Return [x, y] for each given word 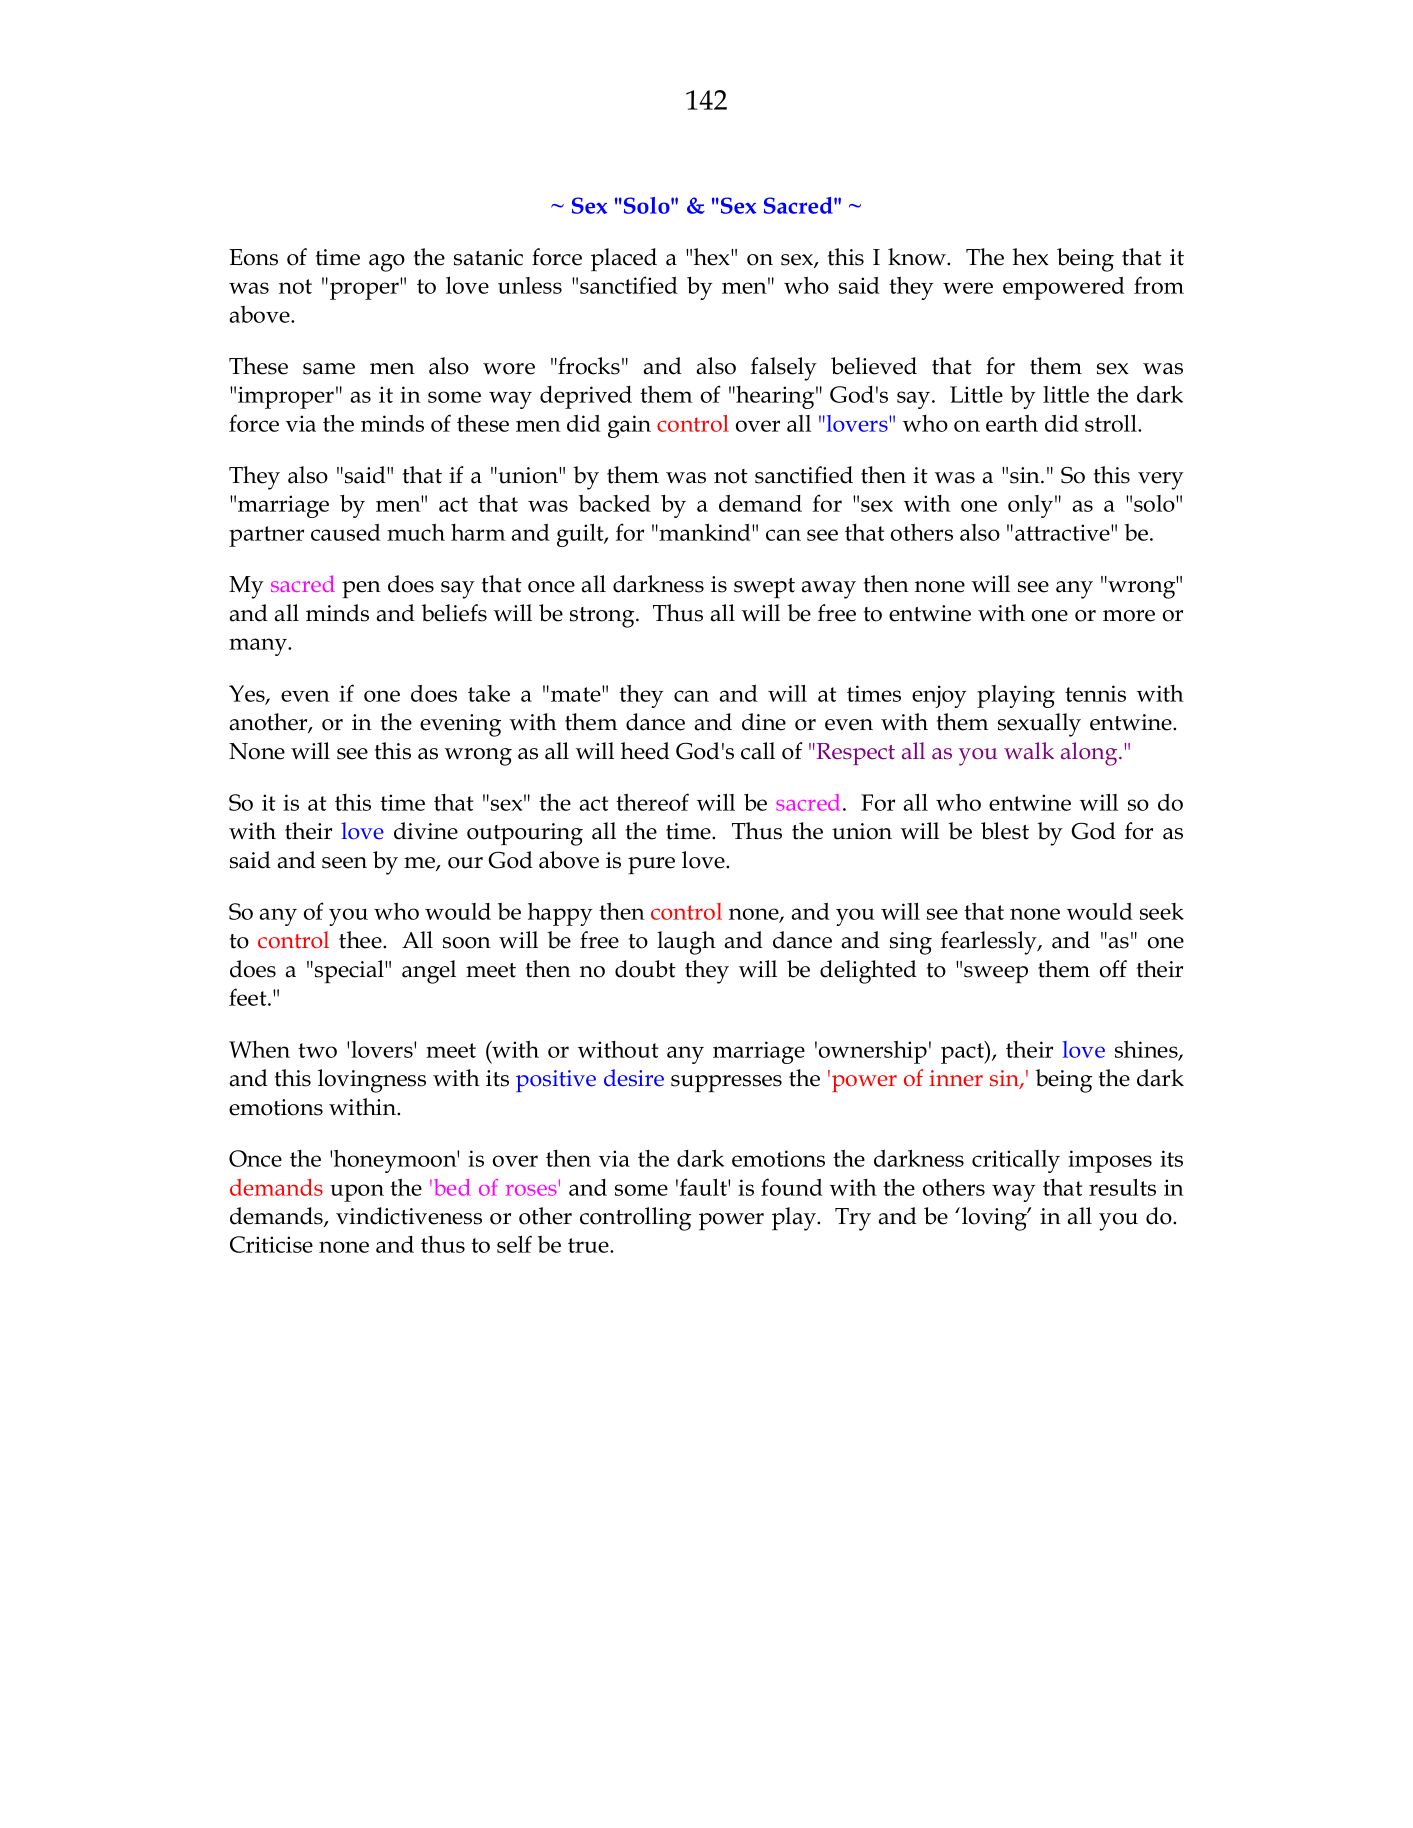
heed [645, 751]
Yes [248, 694]
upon [357, 1193]
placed [624, 260]
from [1159, 285]
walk [1029, 750]
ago [387, 263]
